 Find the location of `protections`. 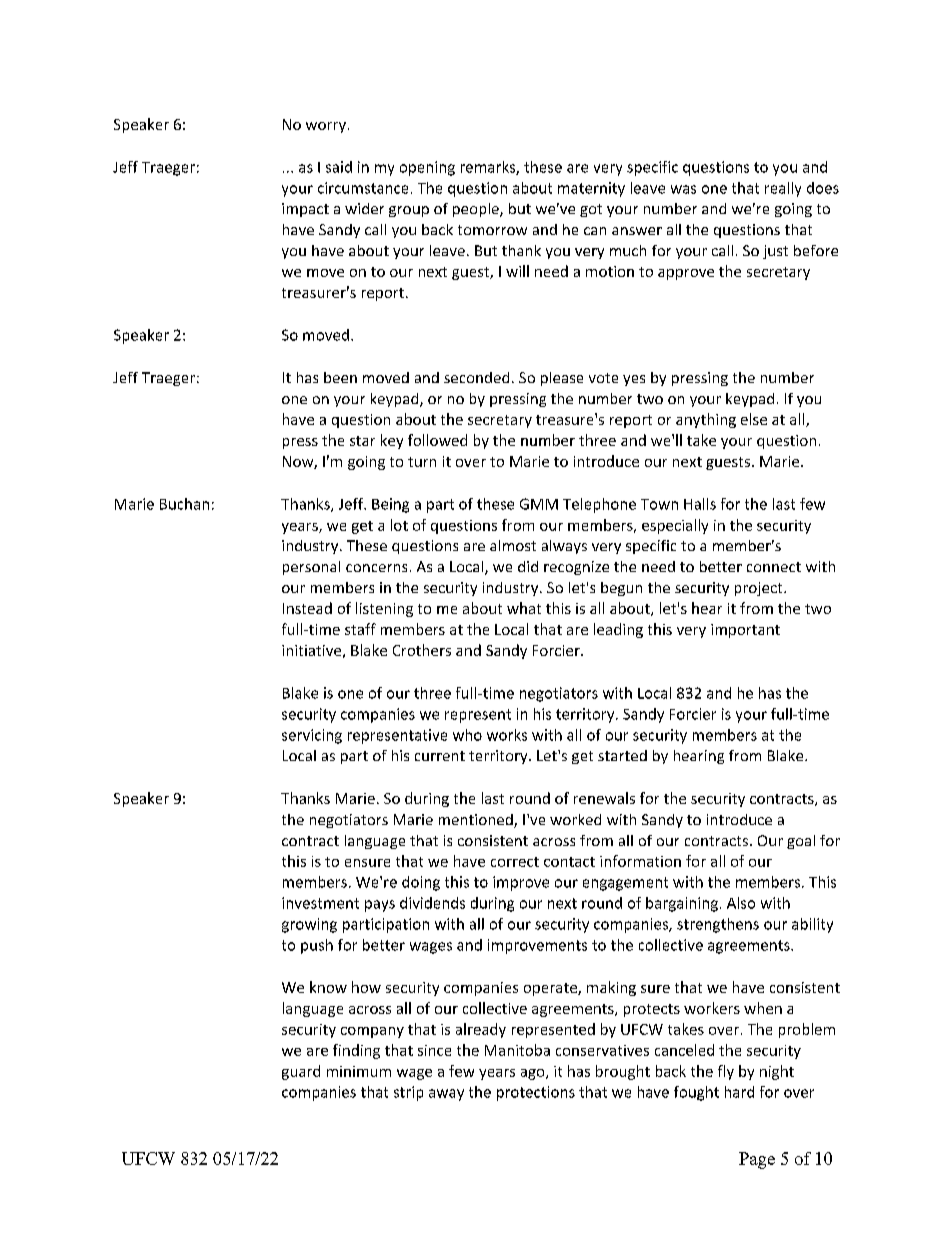

protections is located at coordinates (536, 1093).
